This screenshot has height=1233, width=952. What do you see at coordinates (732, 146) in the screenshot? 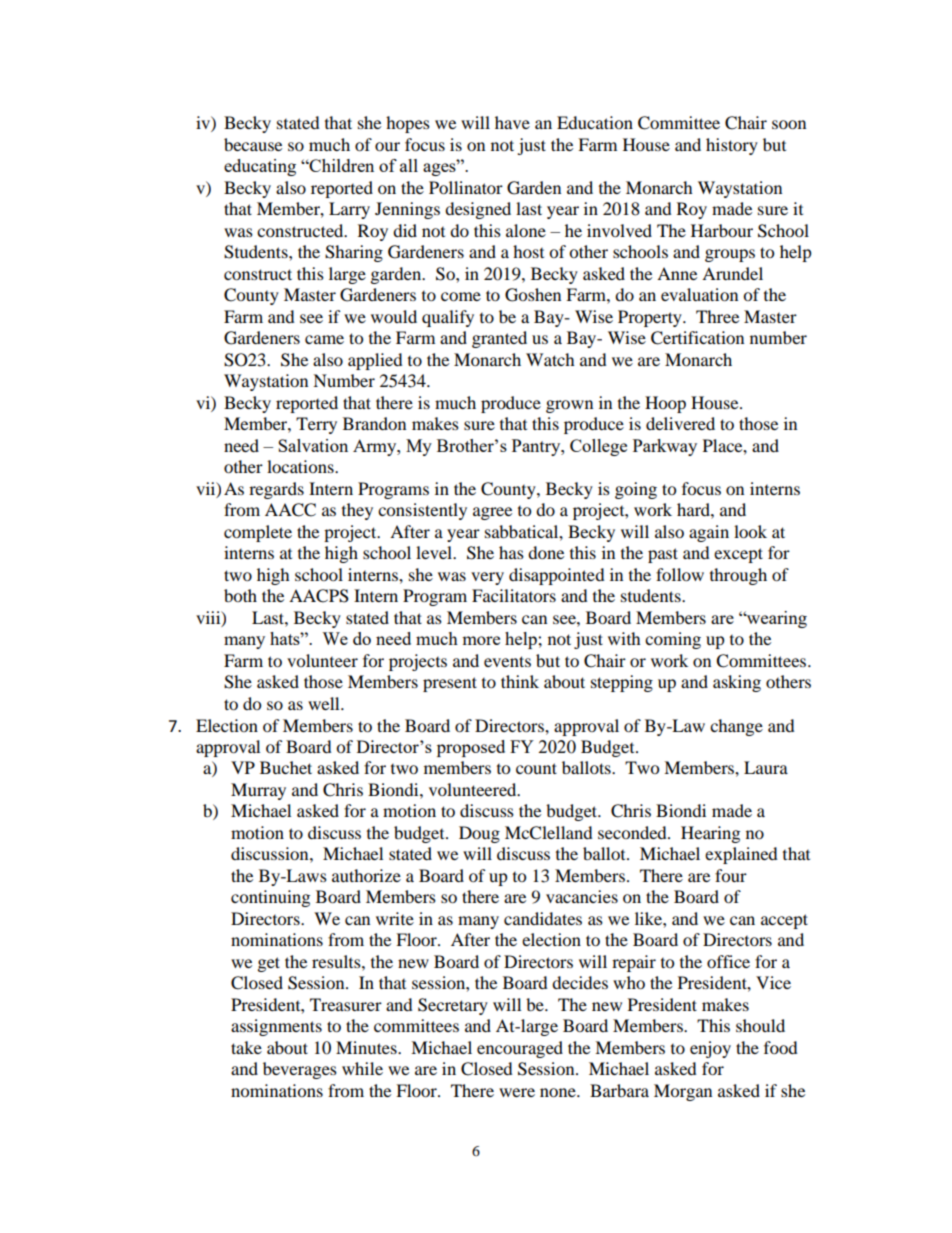
I see `history` at bounding box center [732, 146].
